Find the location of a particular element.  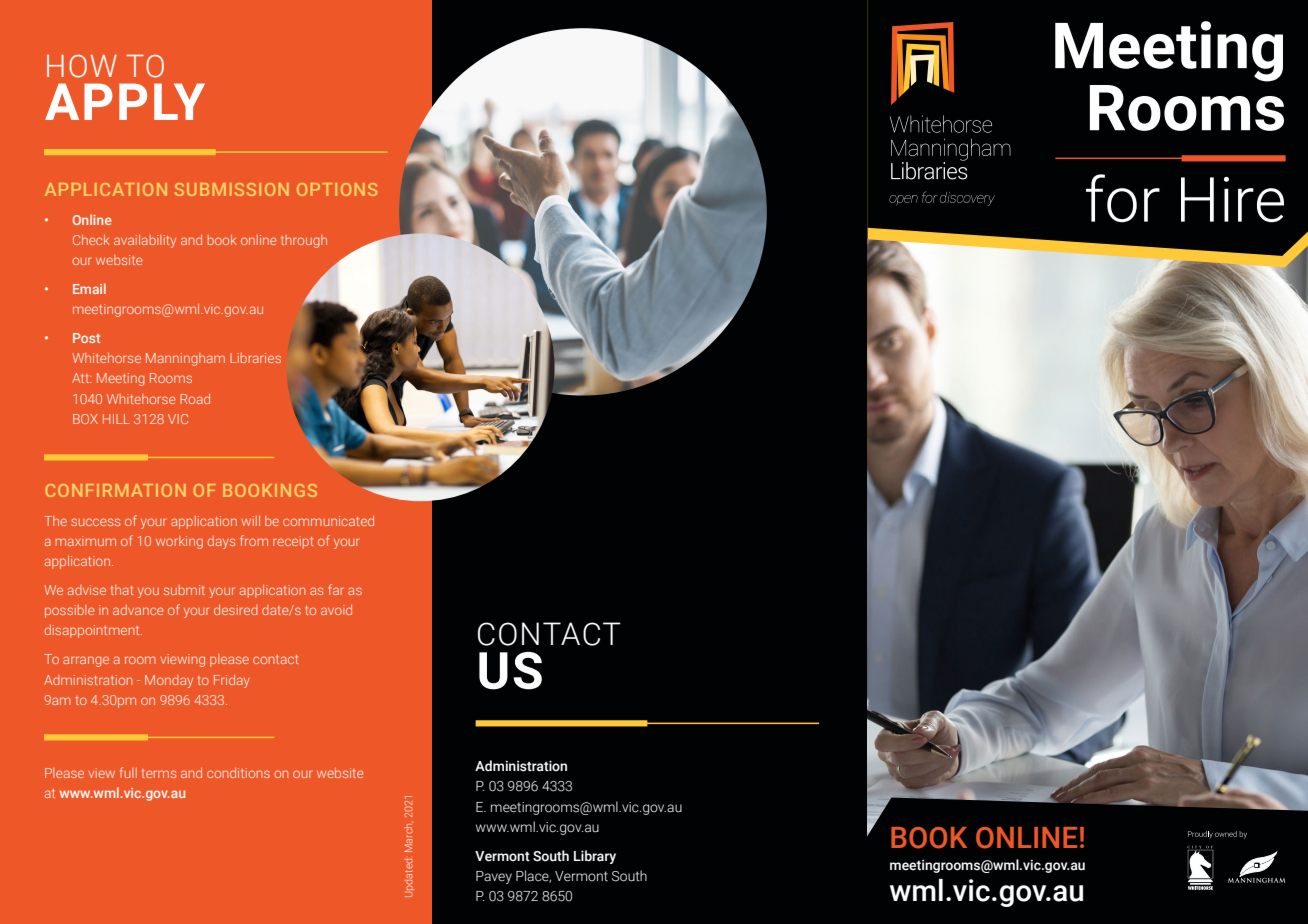

Libraries is located at coordinates (255, 358).
